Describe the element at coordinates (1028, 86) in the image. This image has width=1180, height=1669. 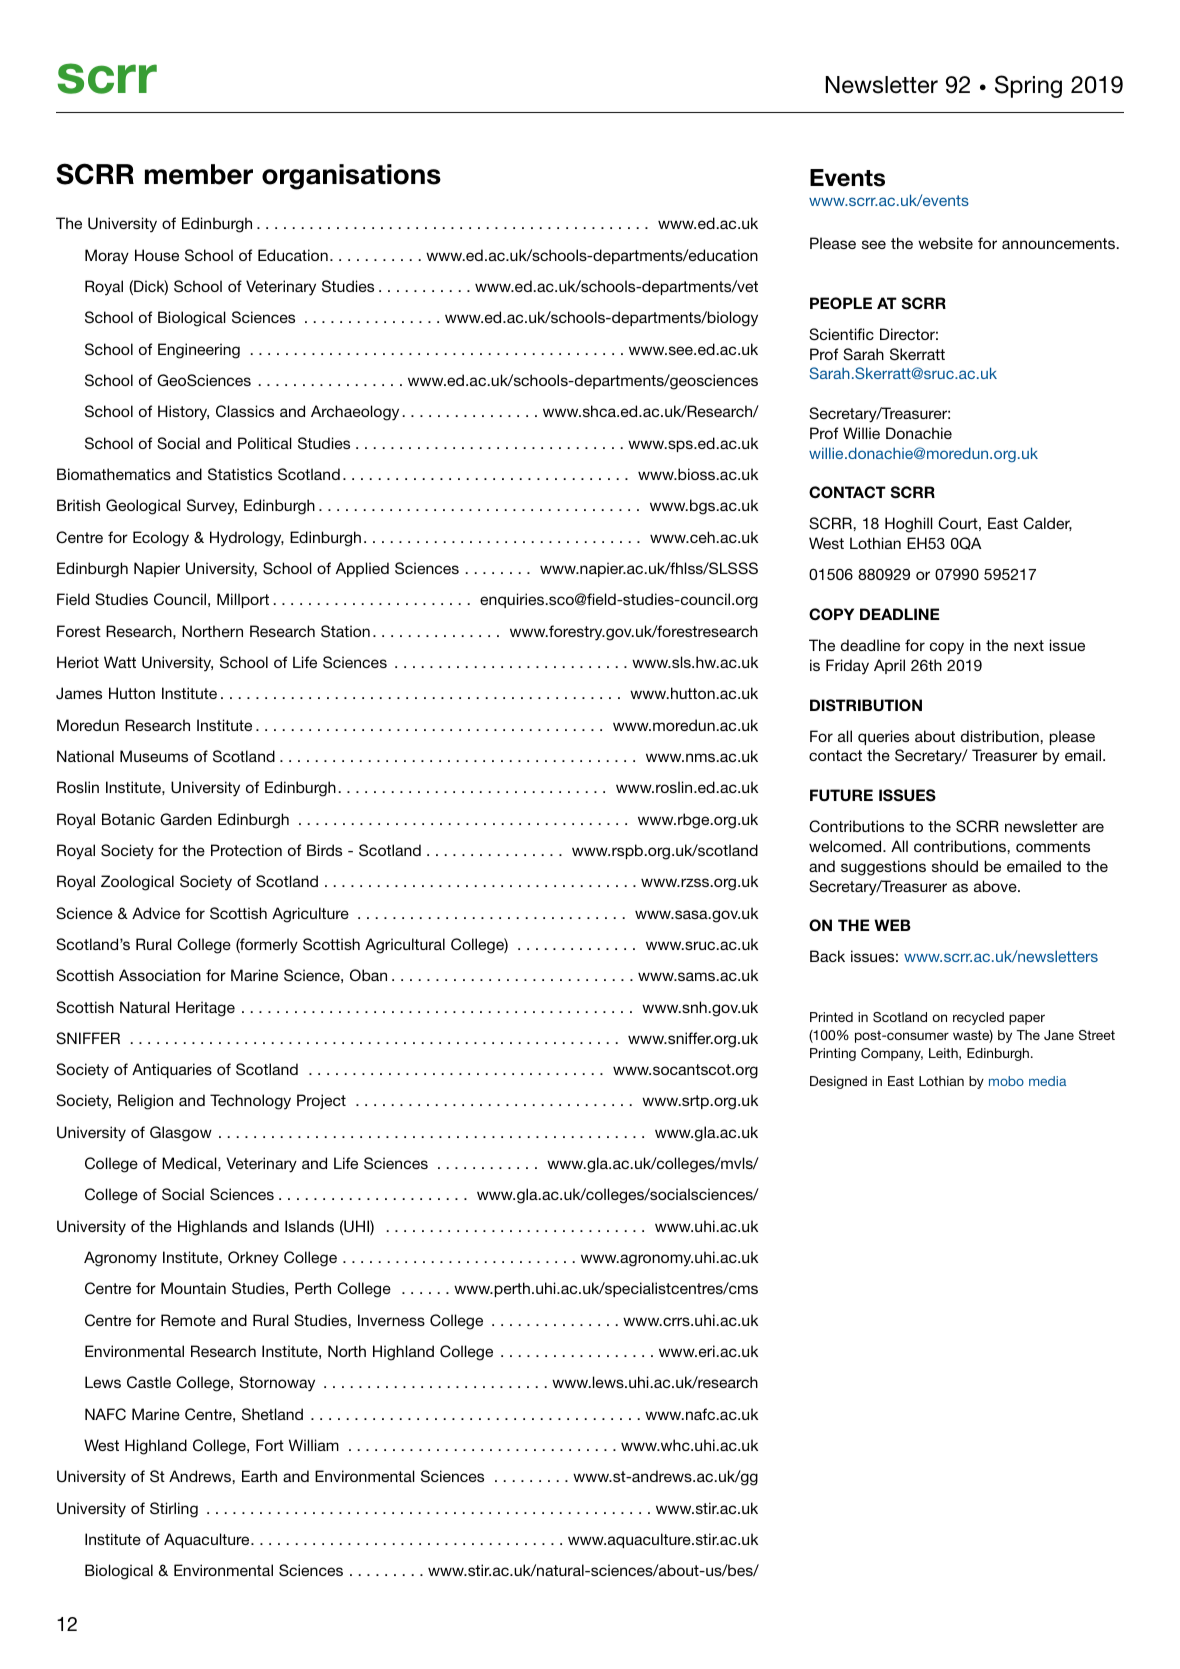
I see `Spring` at that location.
